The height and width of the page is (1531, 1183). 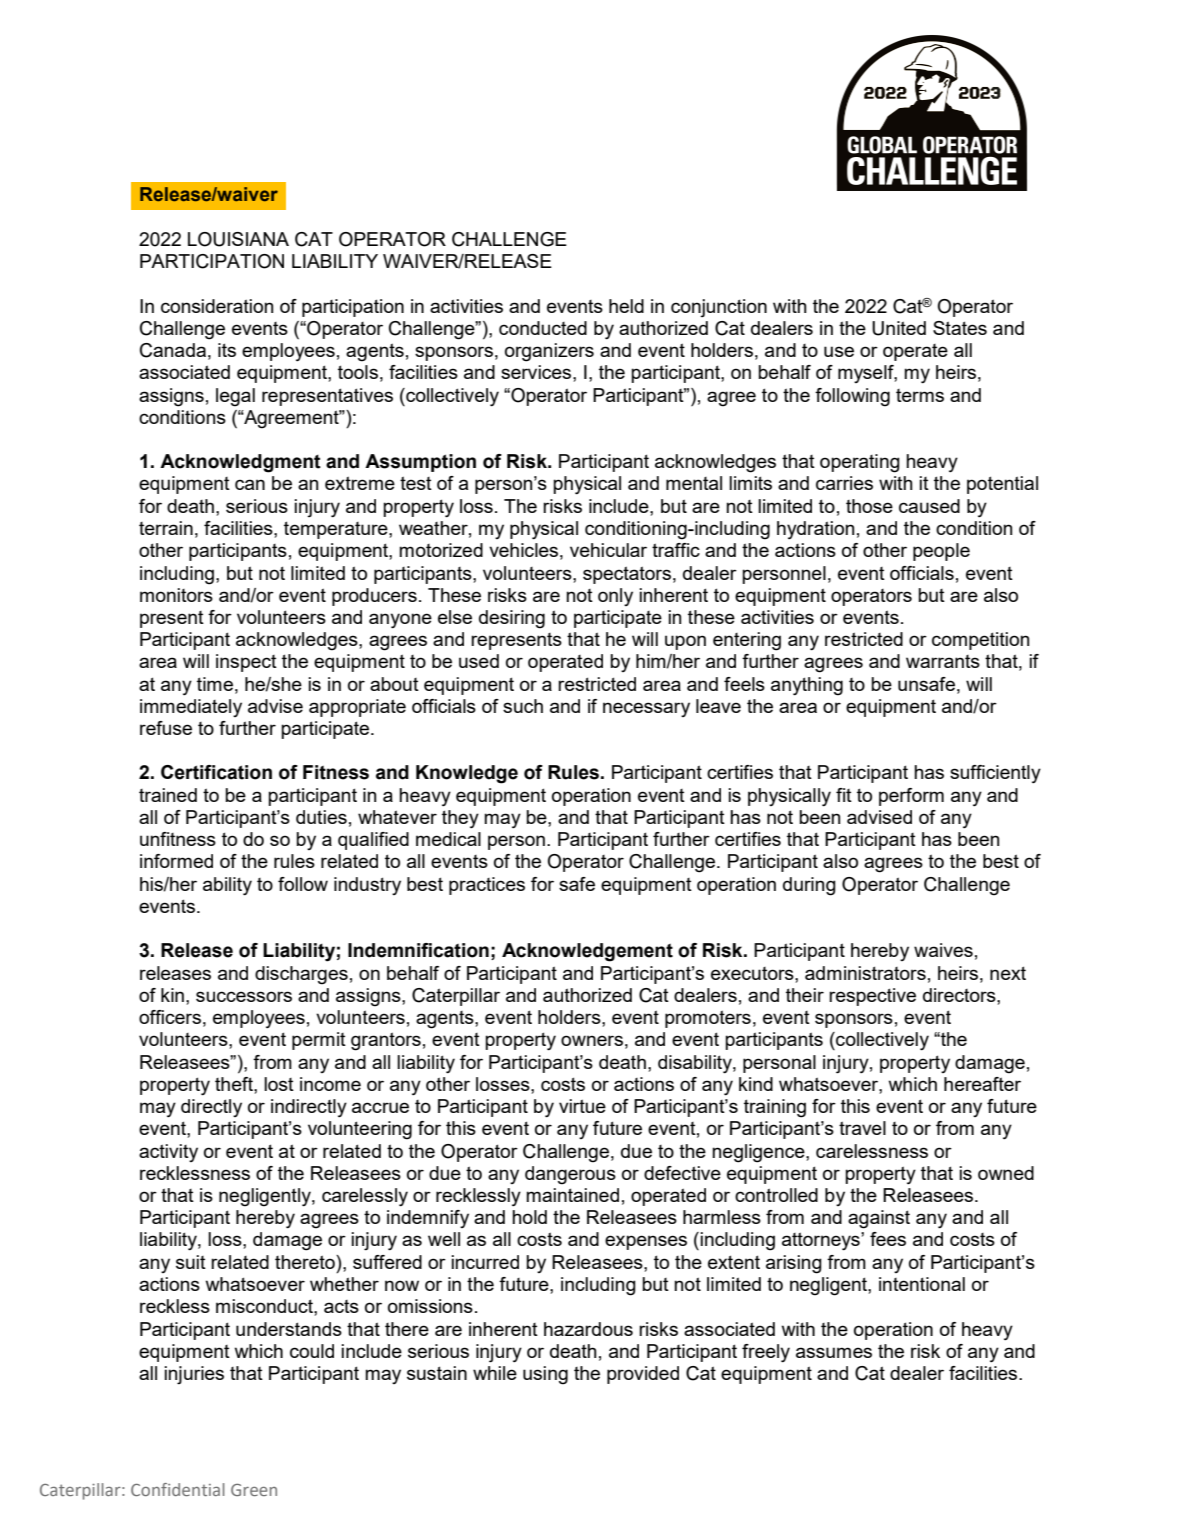 What do you see at coordinates (238, 239) in the page?
I see `LOUISIANA` at bounding box center [238, 239].
